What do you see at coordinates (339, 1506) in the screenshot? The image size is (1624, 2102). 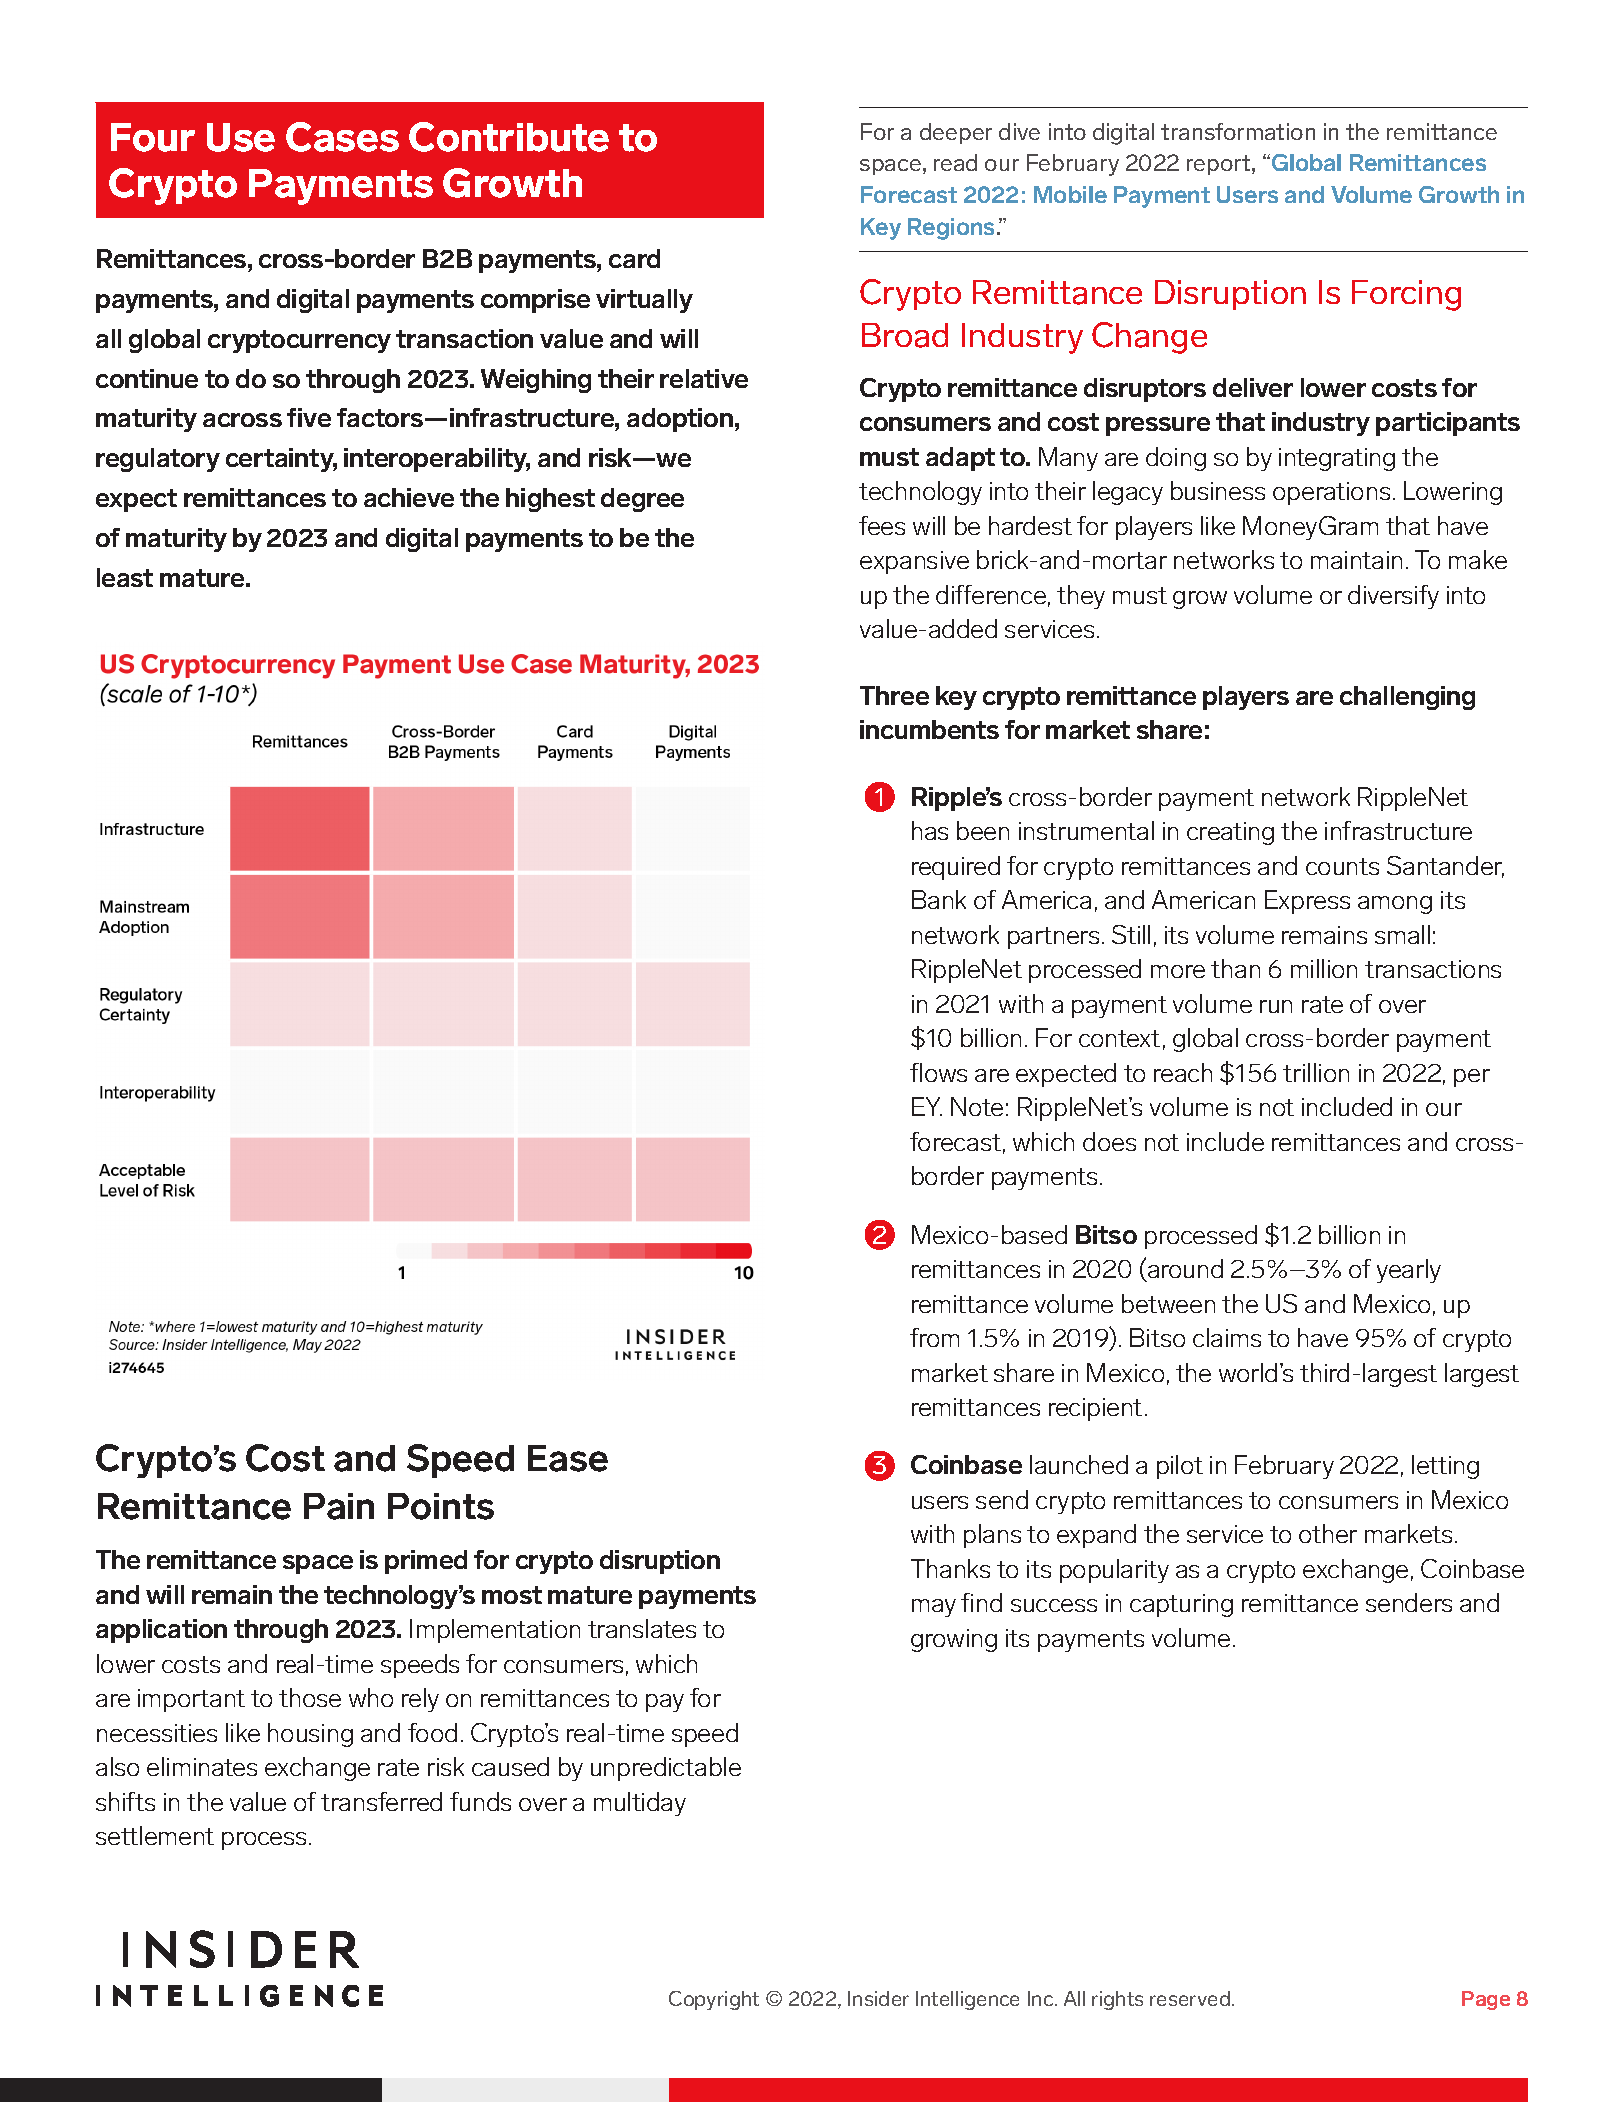 I see `Pain` at bounding box center [339, 1506].
